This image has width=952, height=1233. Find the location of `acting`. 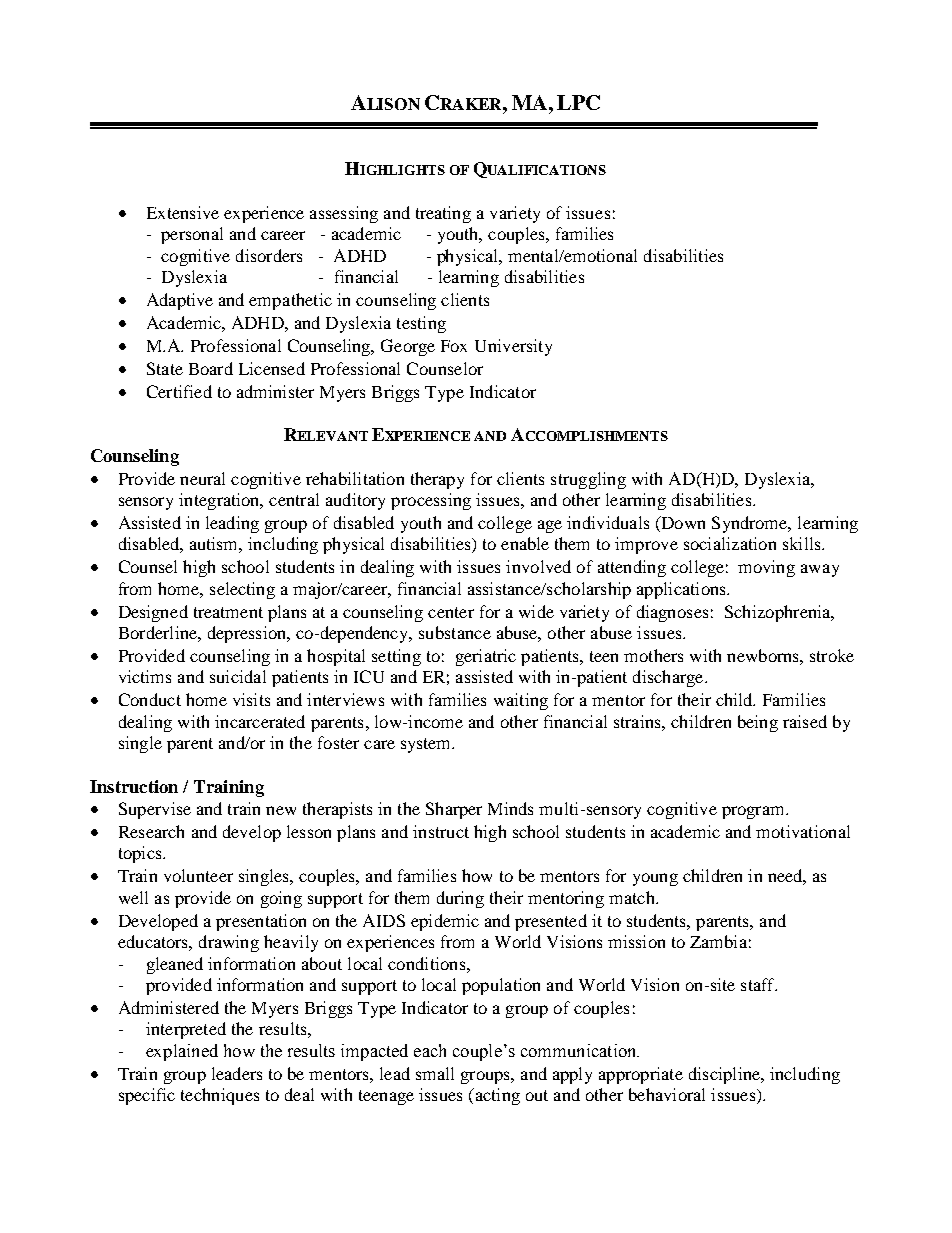

acting is located at coordinates (496, 1096).
